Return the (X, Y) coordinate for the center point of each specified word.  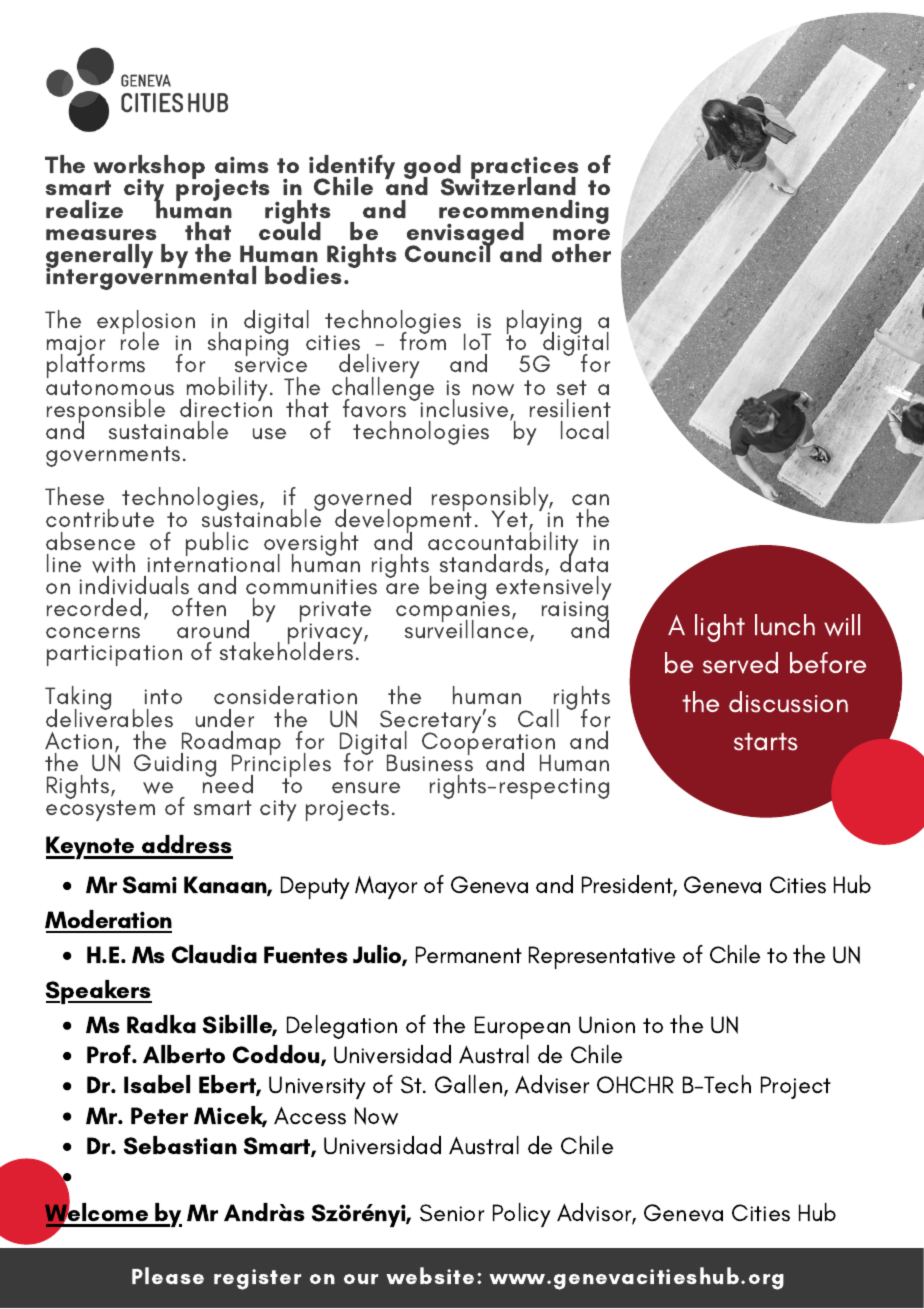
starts (766, 742)
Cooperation (488, 744)
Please (168, 1275)
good (432, 168)
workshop (149, 168)
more (581, 234)
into (163, 696)
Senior (452, 1213)
